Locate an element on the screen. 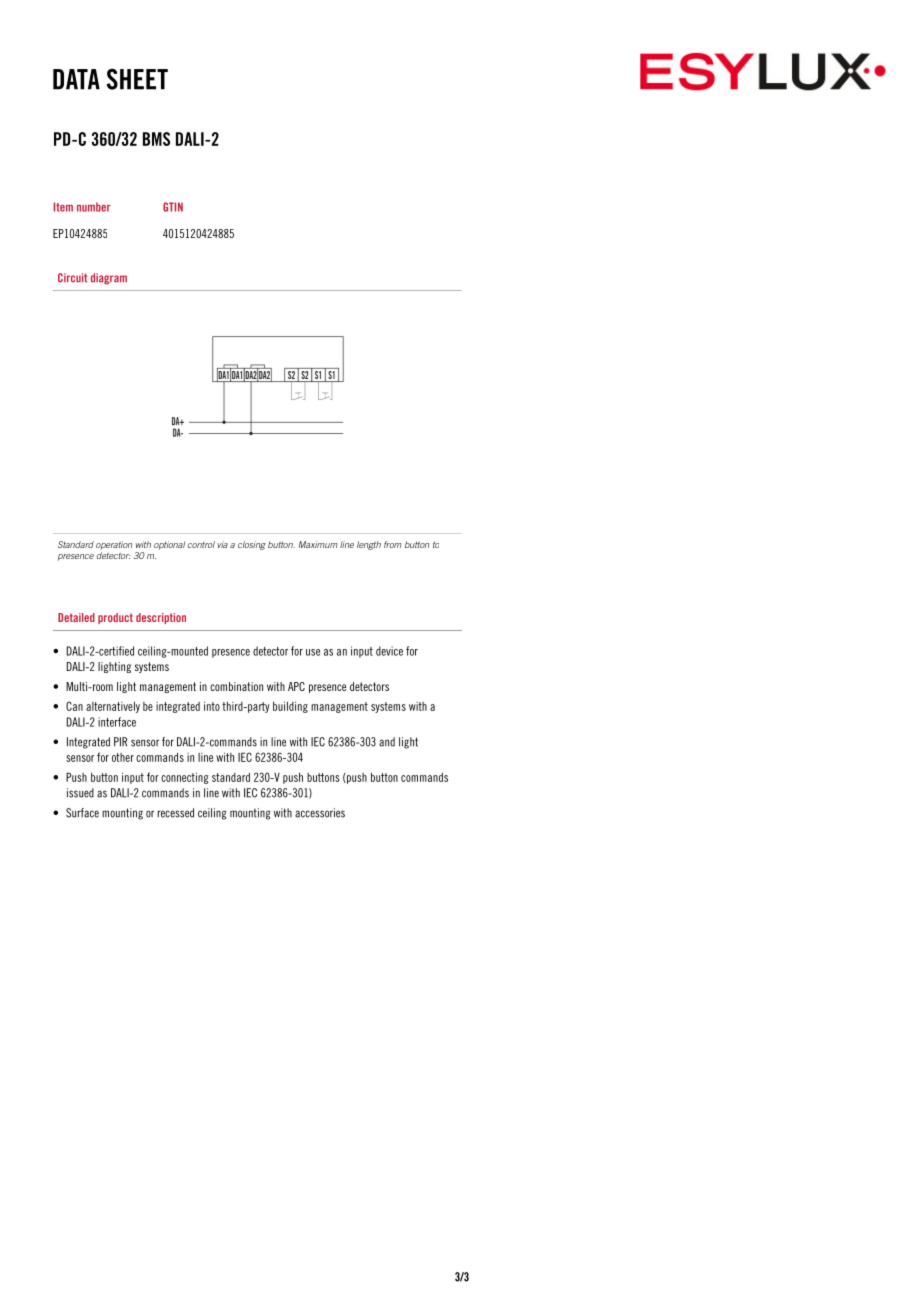 The width and height of the screenshot is (924, 1308). via is located at coordinates (222, 544).
